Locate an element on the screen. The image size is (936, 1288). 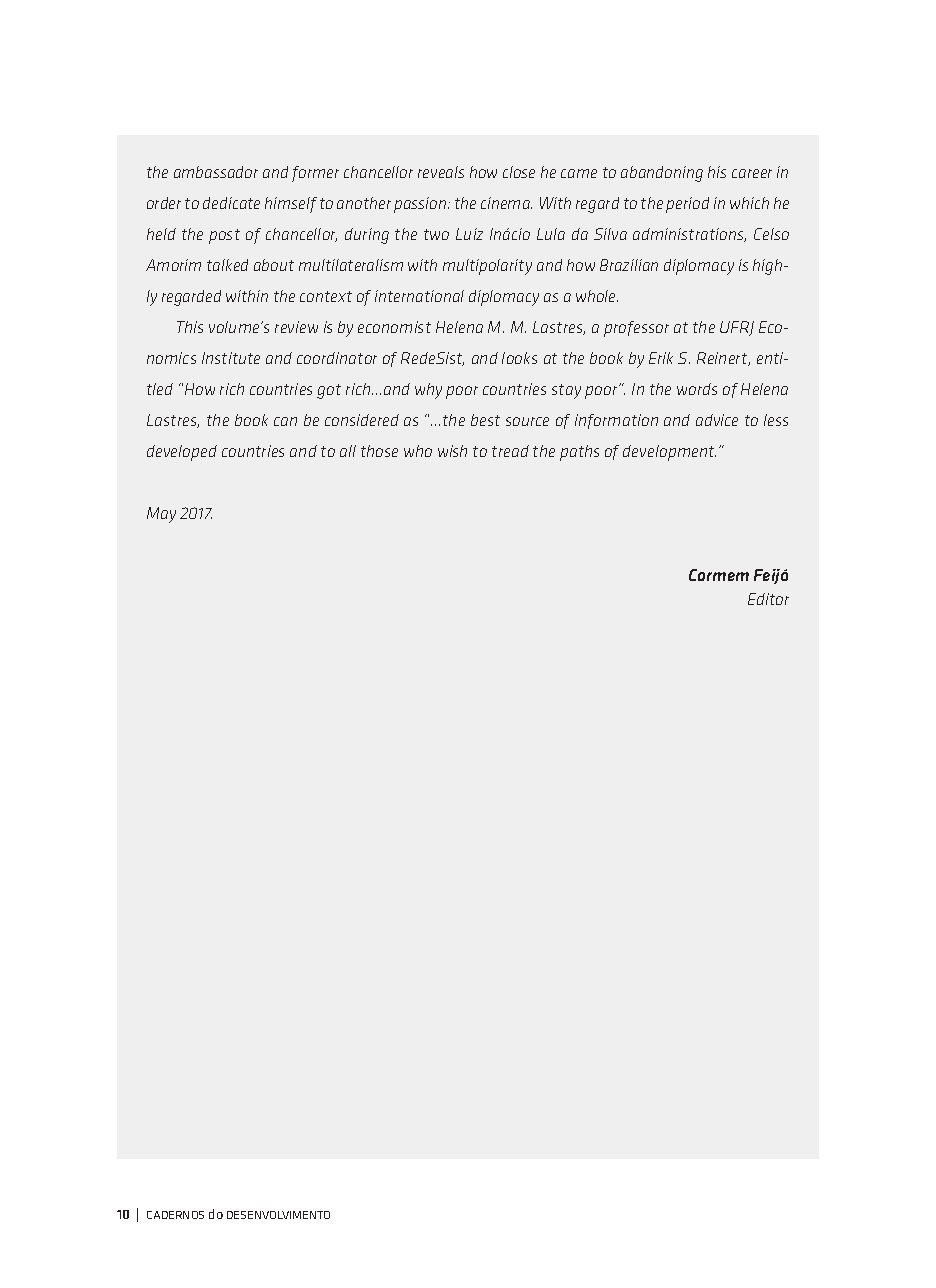
developed is located at coordinates (182, 453).
